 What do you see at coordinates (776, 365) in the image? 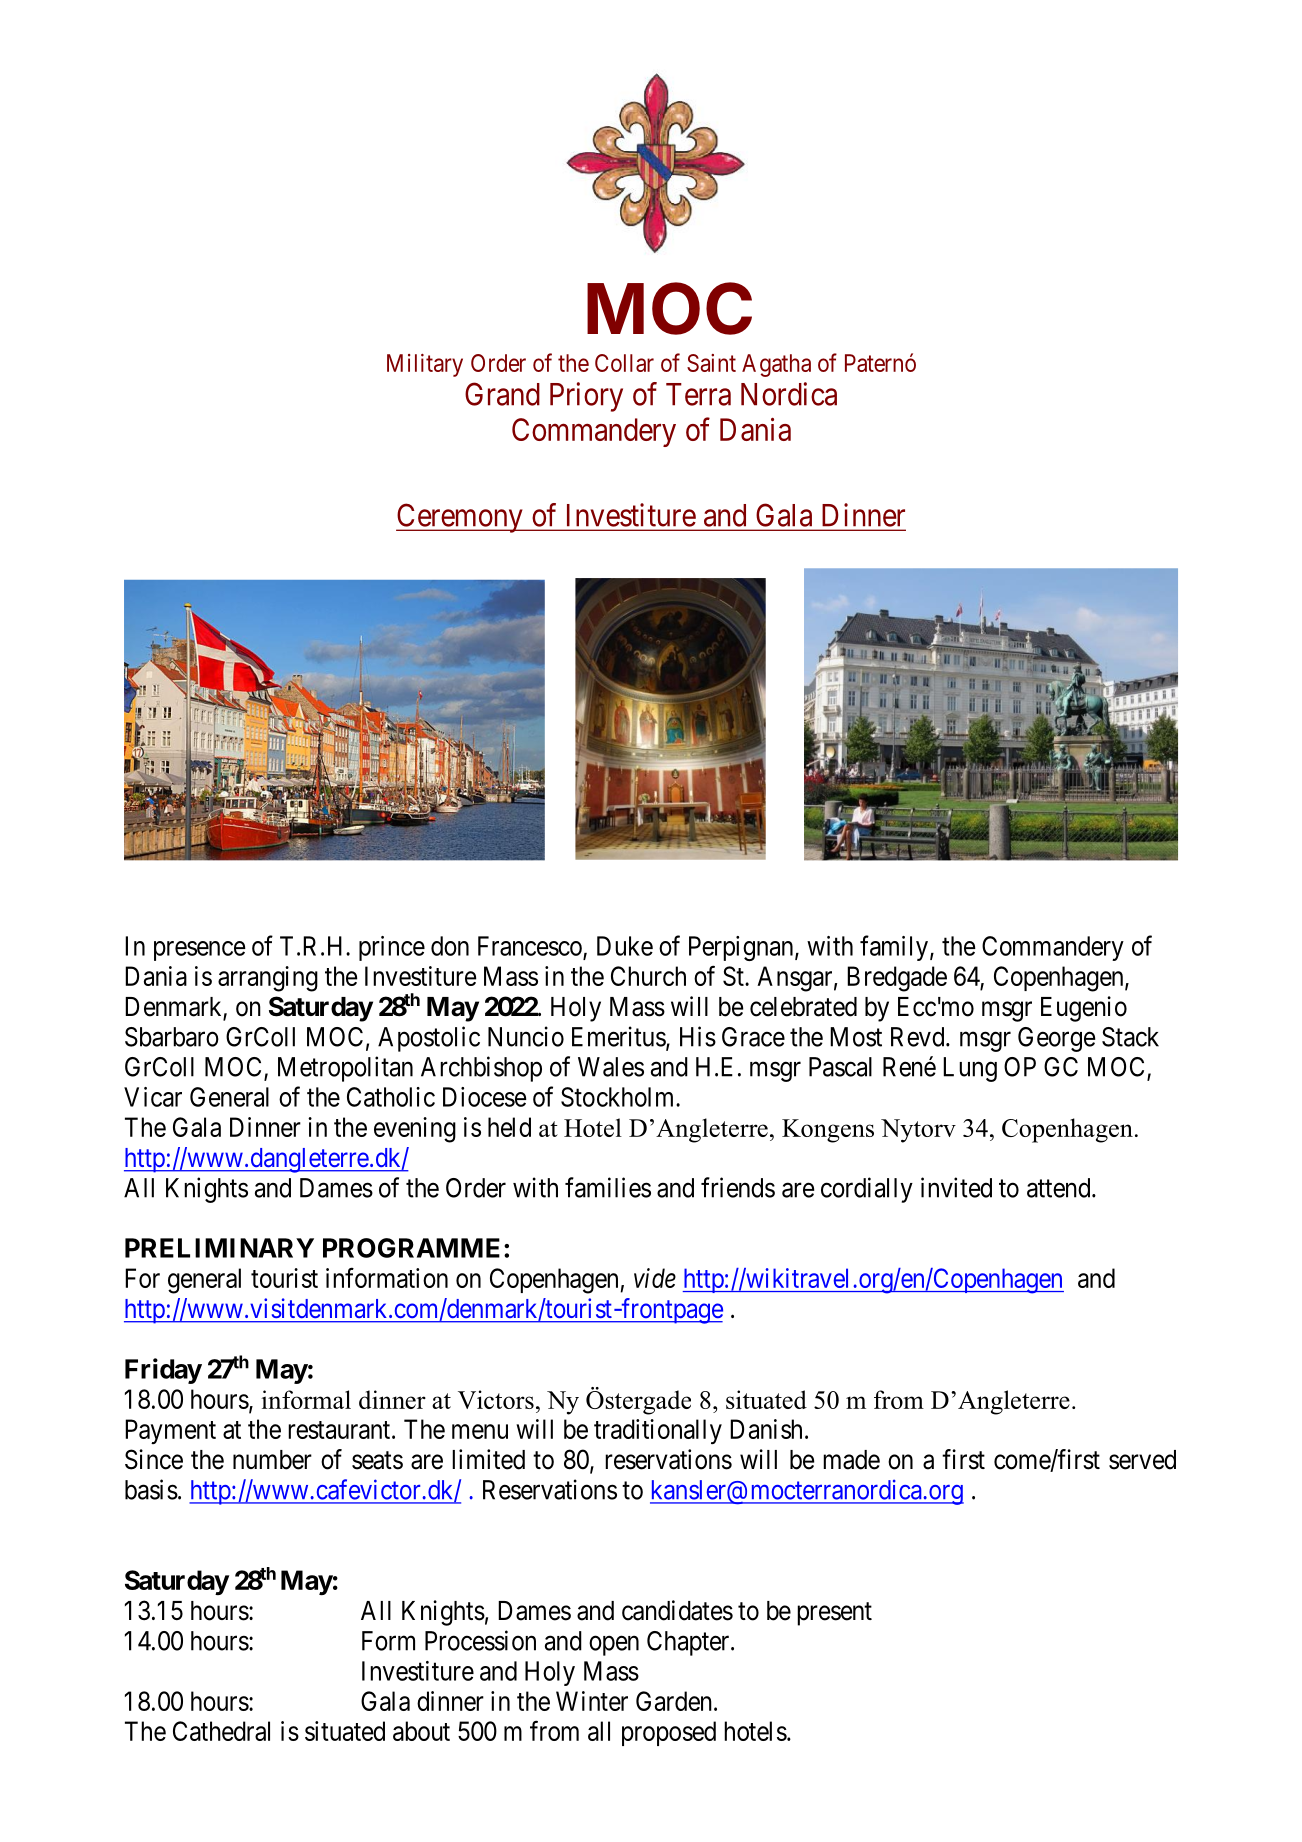
I see `Agatha` at bounding box center [776, 365].
